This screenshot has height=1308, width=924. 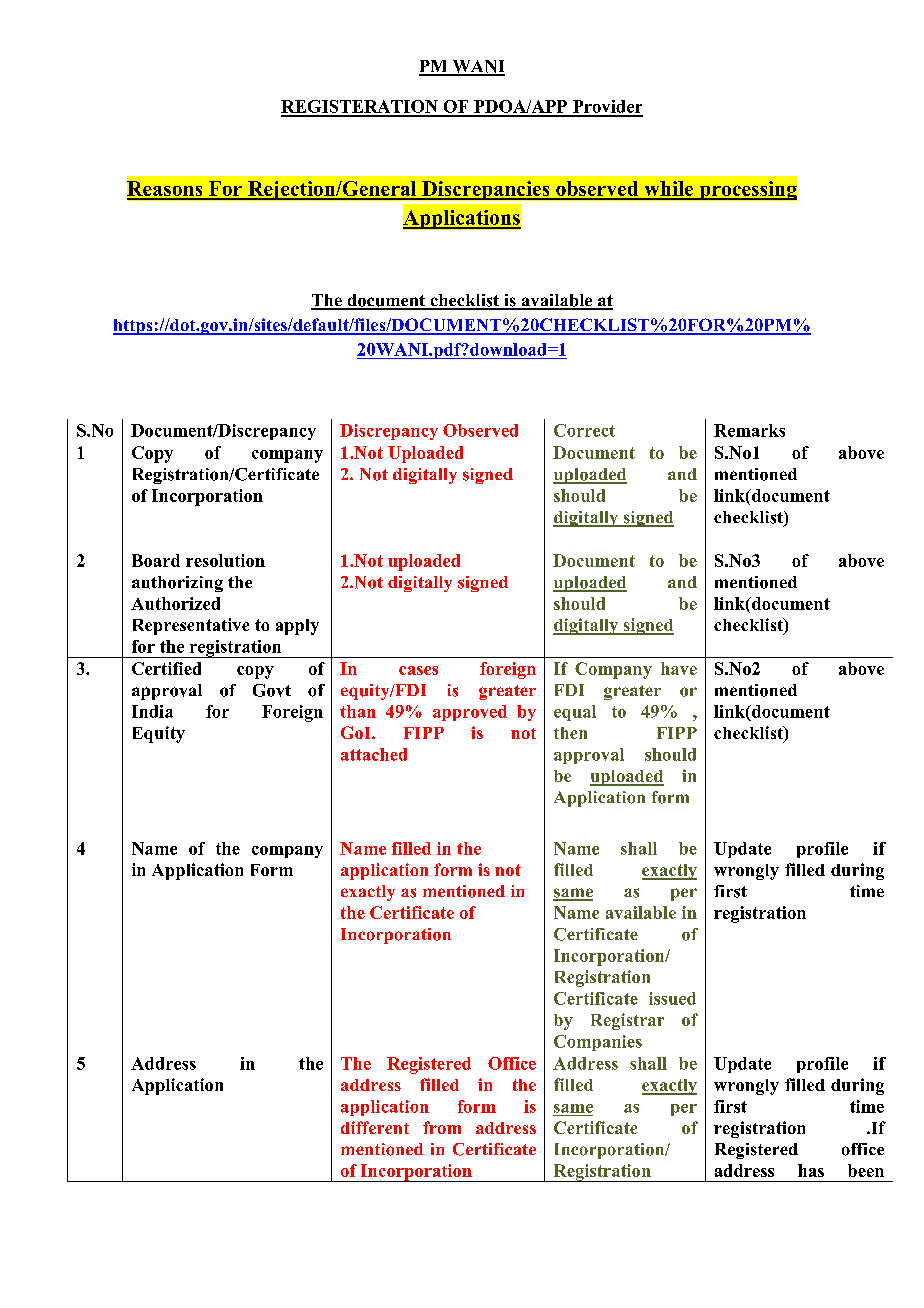 What do you see at coordinates (669, 190) in the screenshot?
I see `while` at bounding box center [669, 190].
